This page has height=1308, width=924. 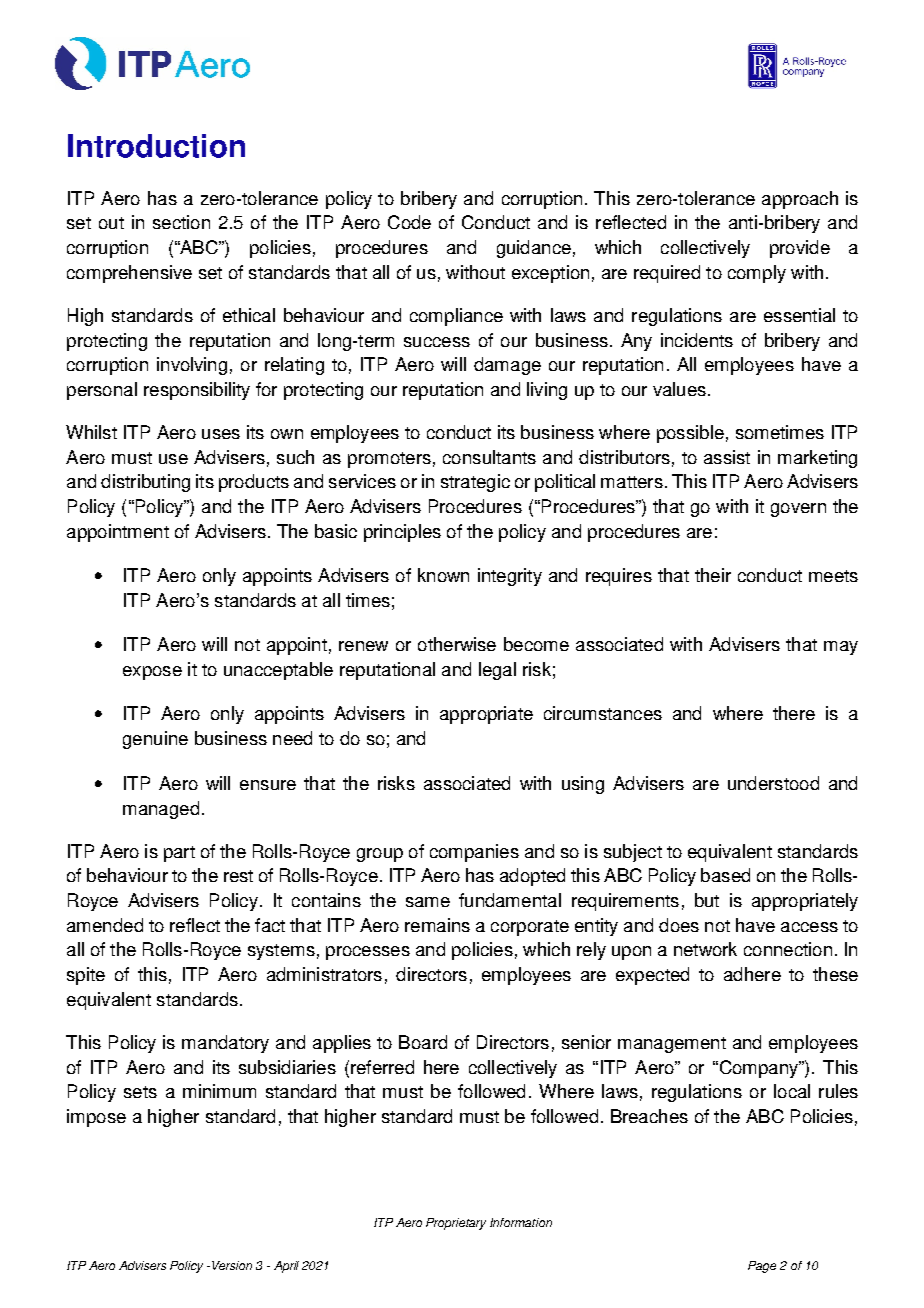 I want to click on Code, so click(x=409, y=222).
